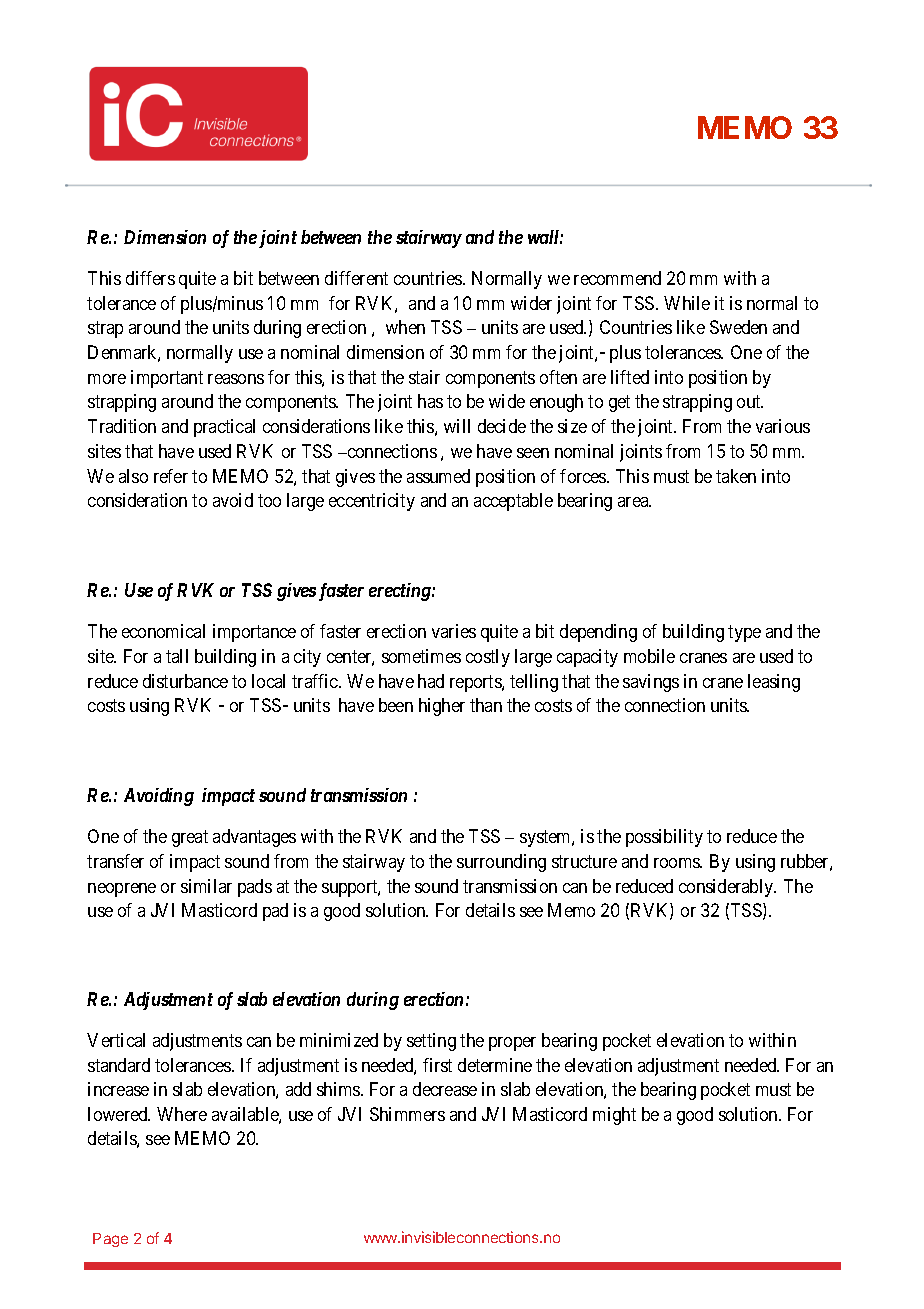  Describe the element at coordinates (687, 303) in the screenshot. I see `While` at that location.
